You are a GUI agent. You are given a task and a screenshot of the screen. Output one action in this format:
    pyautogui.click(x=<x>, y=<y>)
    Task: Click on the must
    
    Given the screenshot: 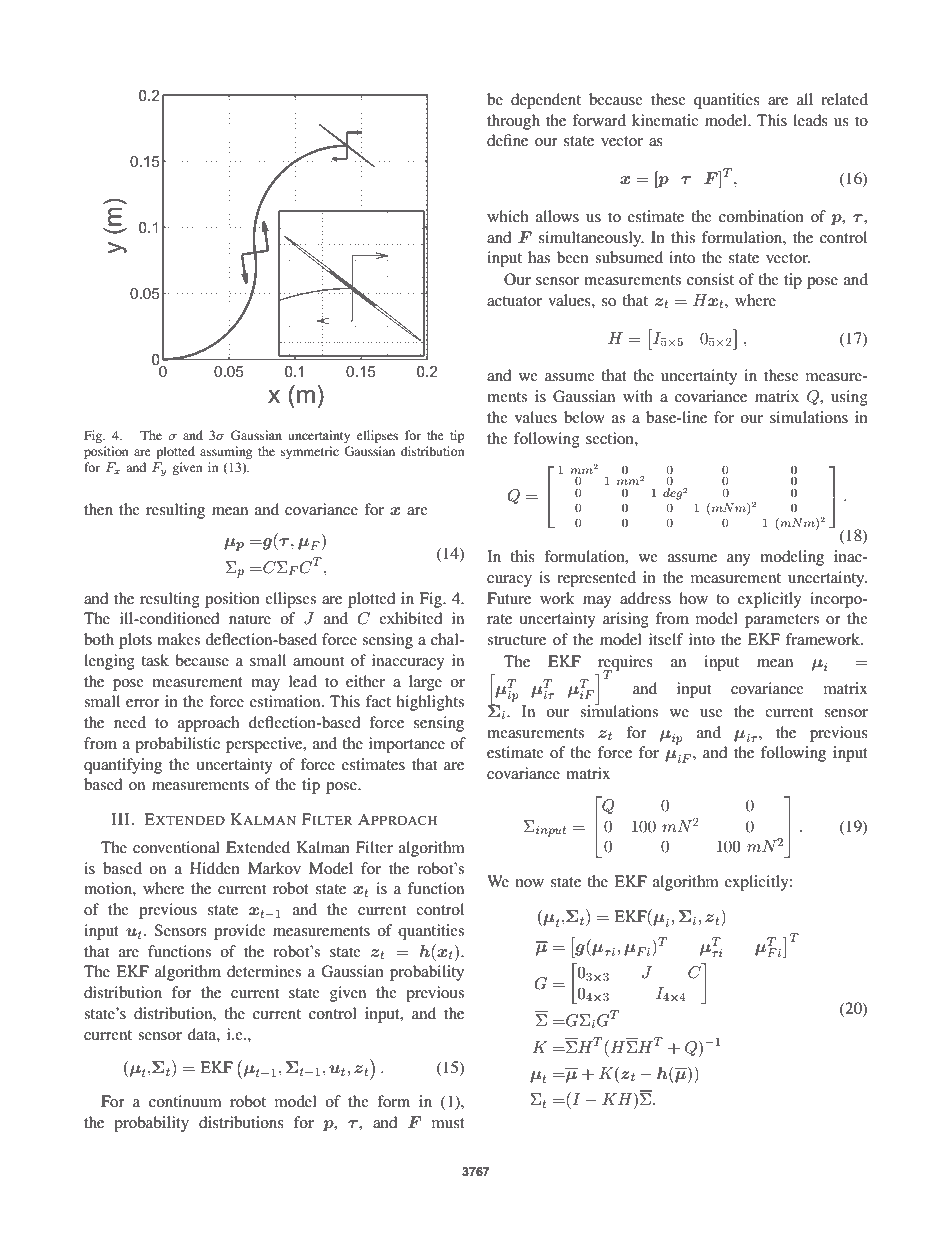 What is the action you would take?
    pyautogui.click(x=448, y=1123)
